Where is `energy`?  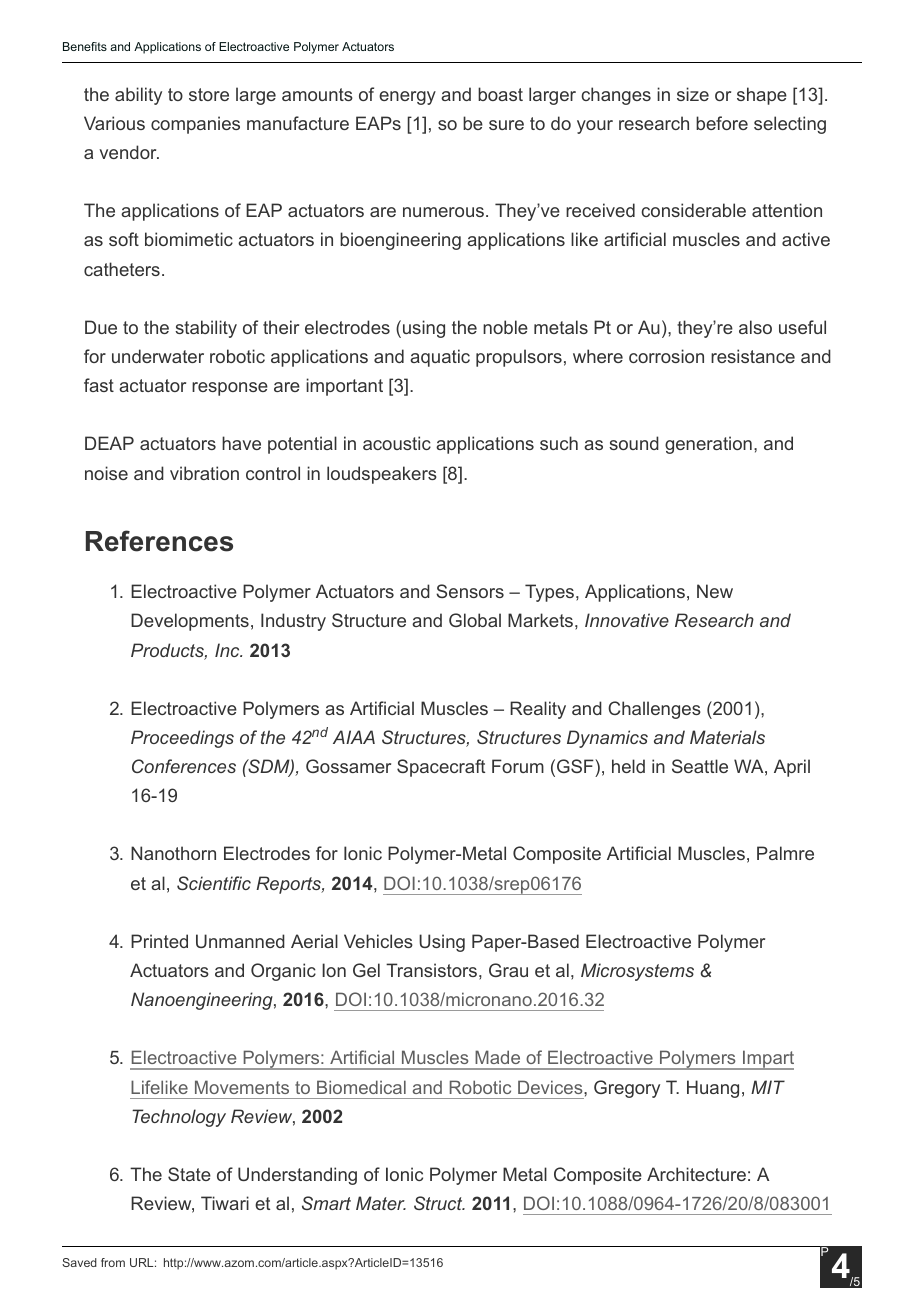
energy is located at coordinates (407, 98).
